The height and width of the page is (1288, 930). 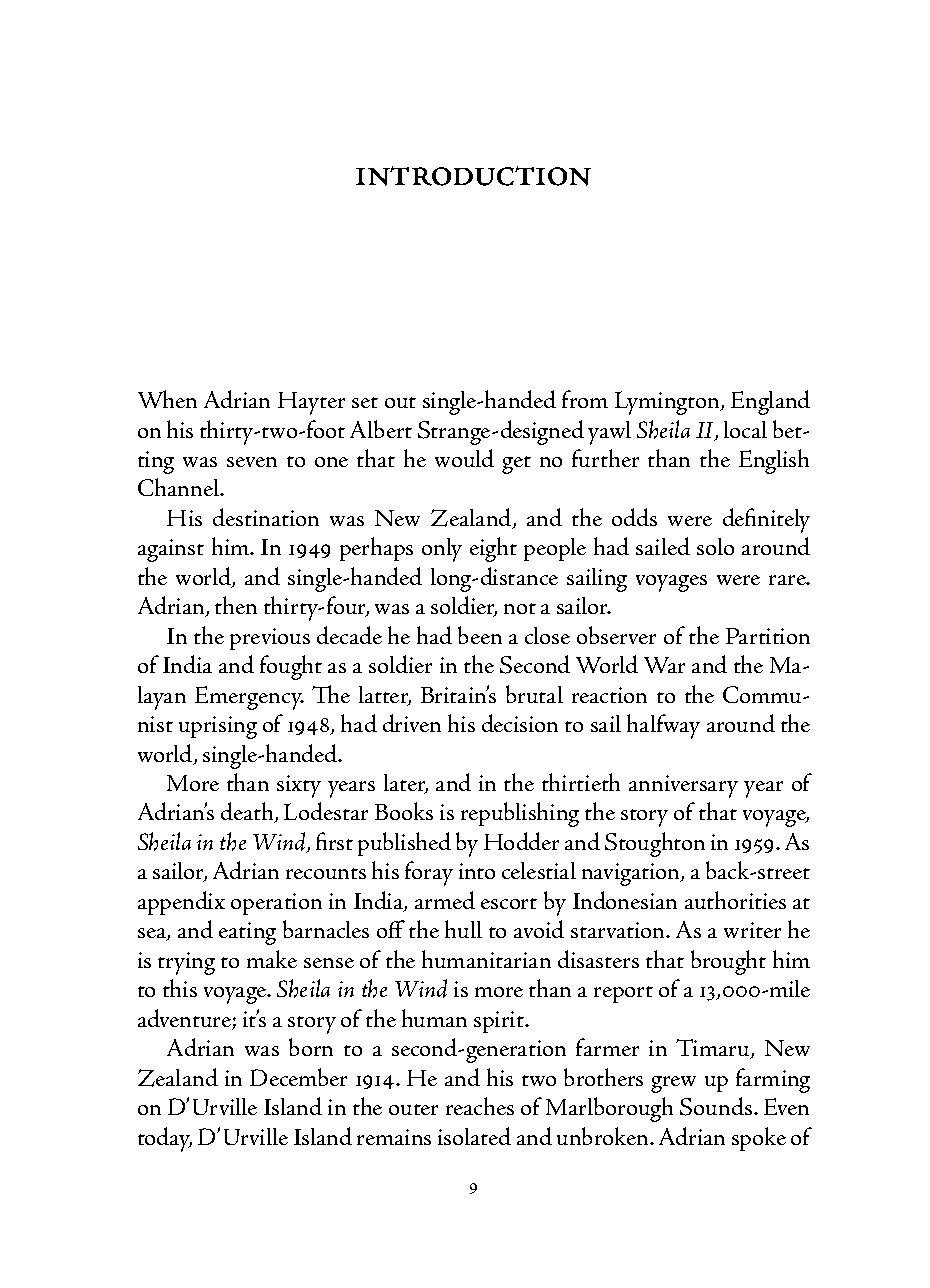 I want to click on previous, so click(x=270, y=639).
